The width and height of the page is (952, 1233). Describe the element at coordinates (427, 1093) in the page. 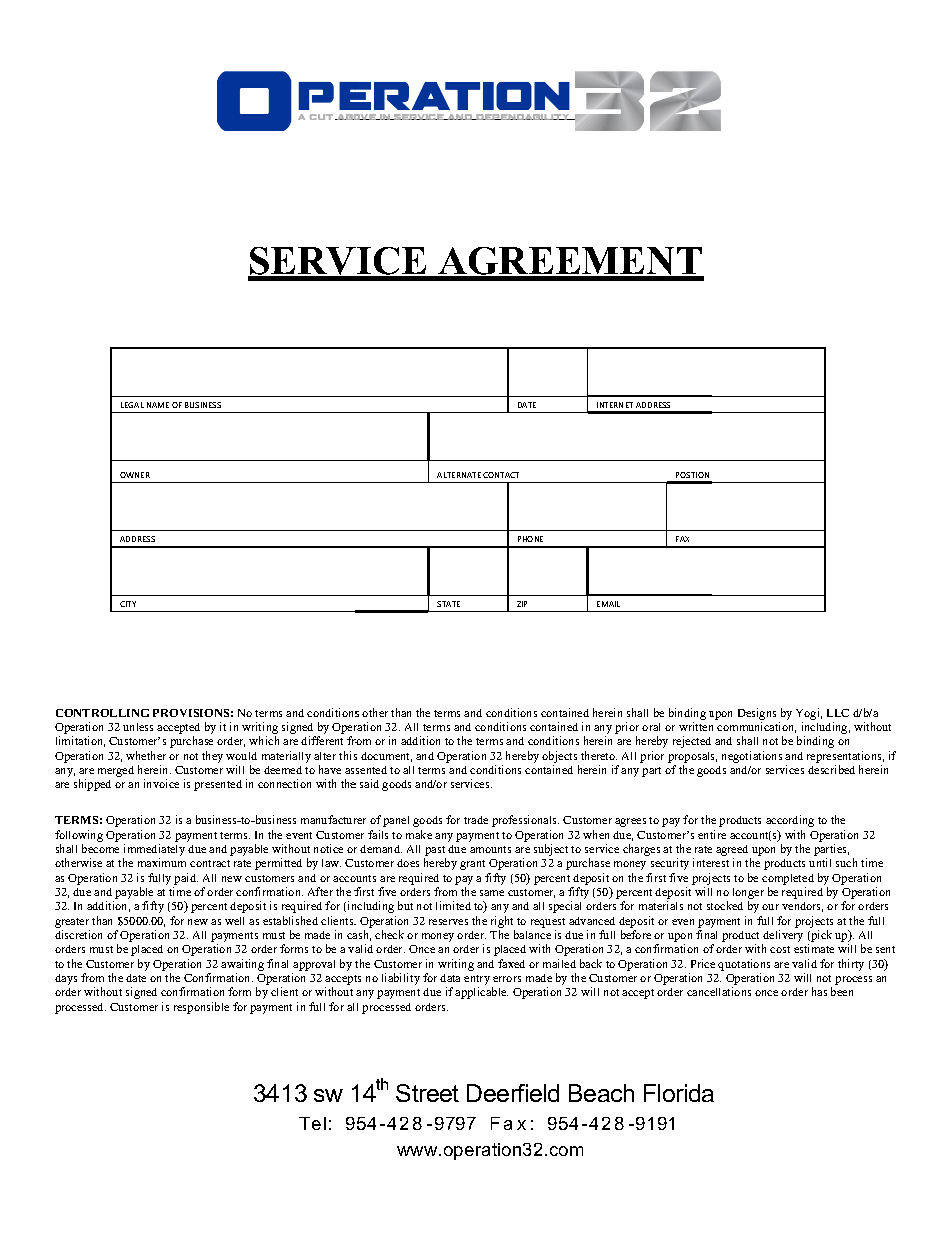

I see `Street` at that location.
